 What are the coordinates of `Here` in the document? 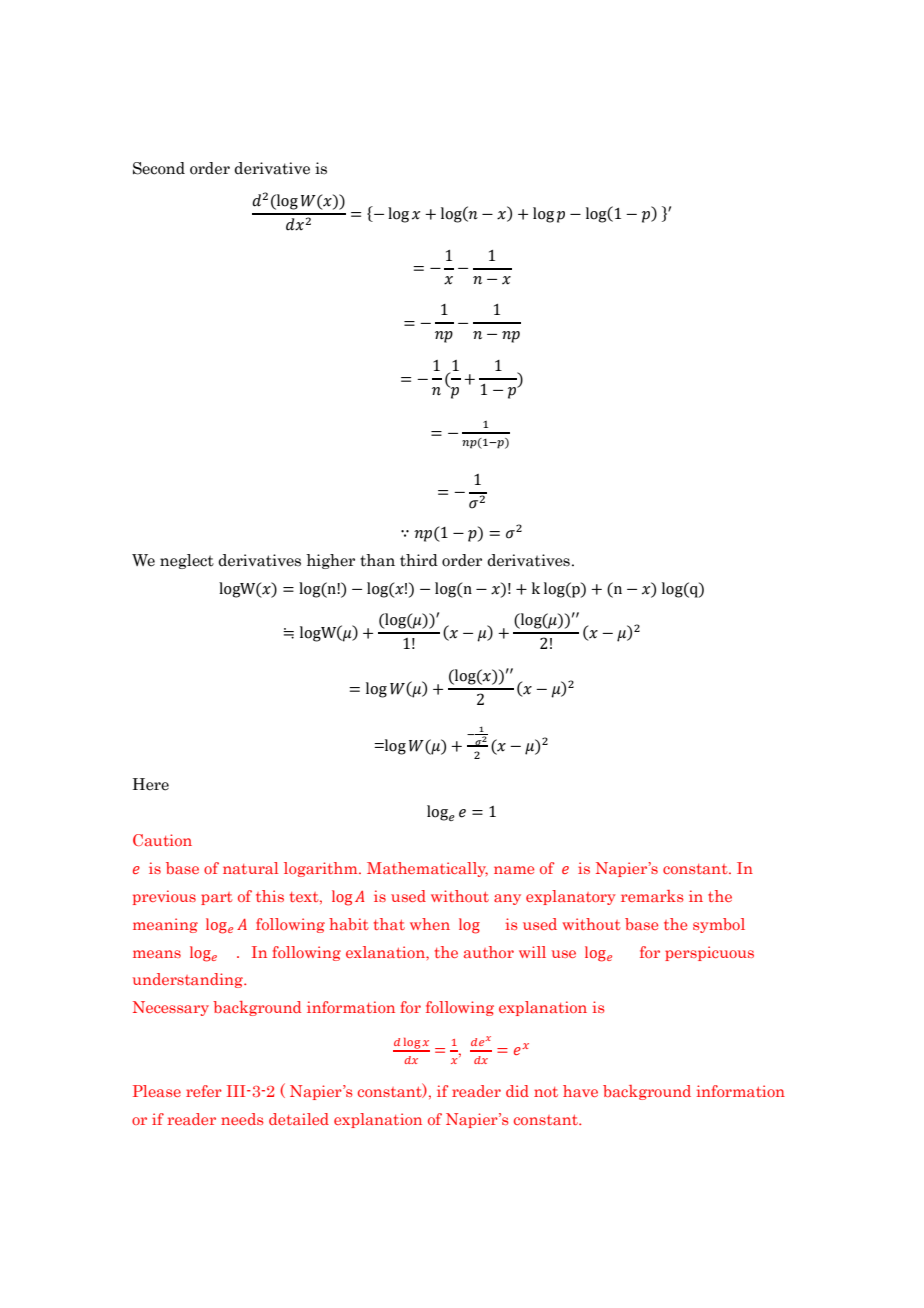 It's located at (151, 784).
